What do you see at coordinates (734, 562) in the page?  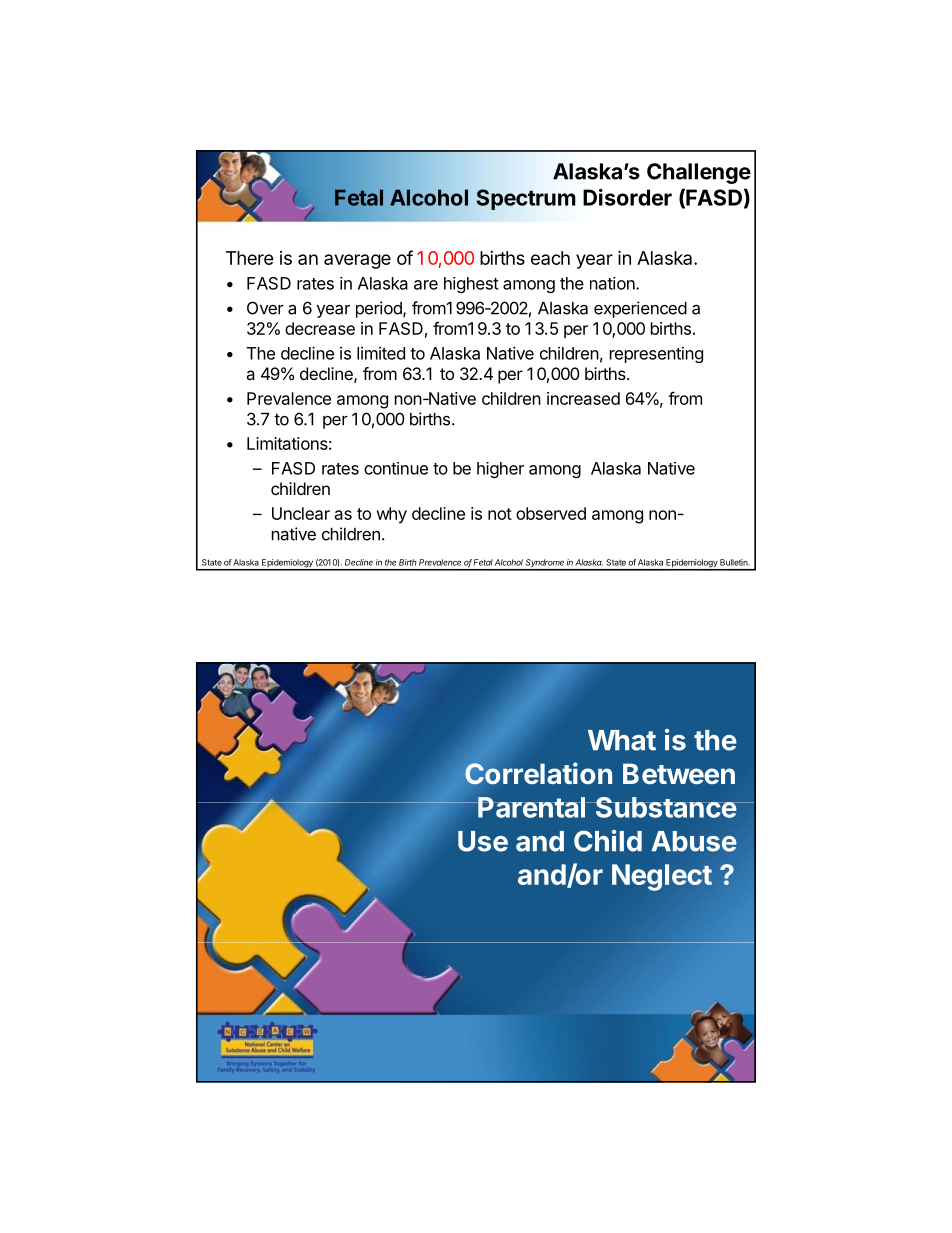 I see `Bulletin` at bounding box center [734, 562].
